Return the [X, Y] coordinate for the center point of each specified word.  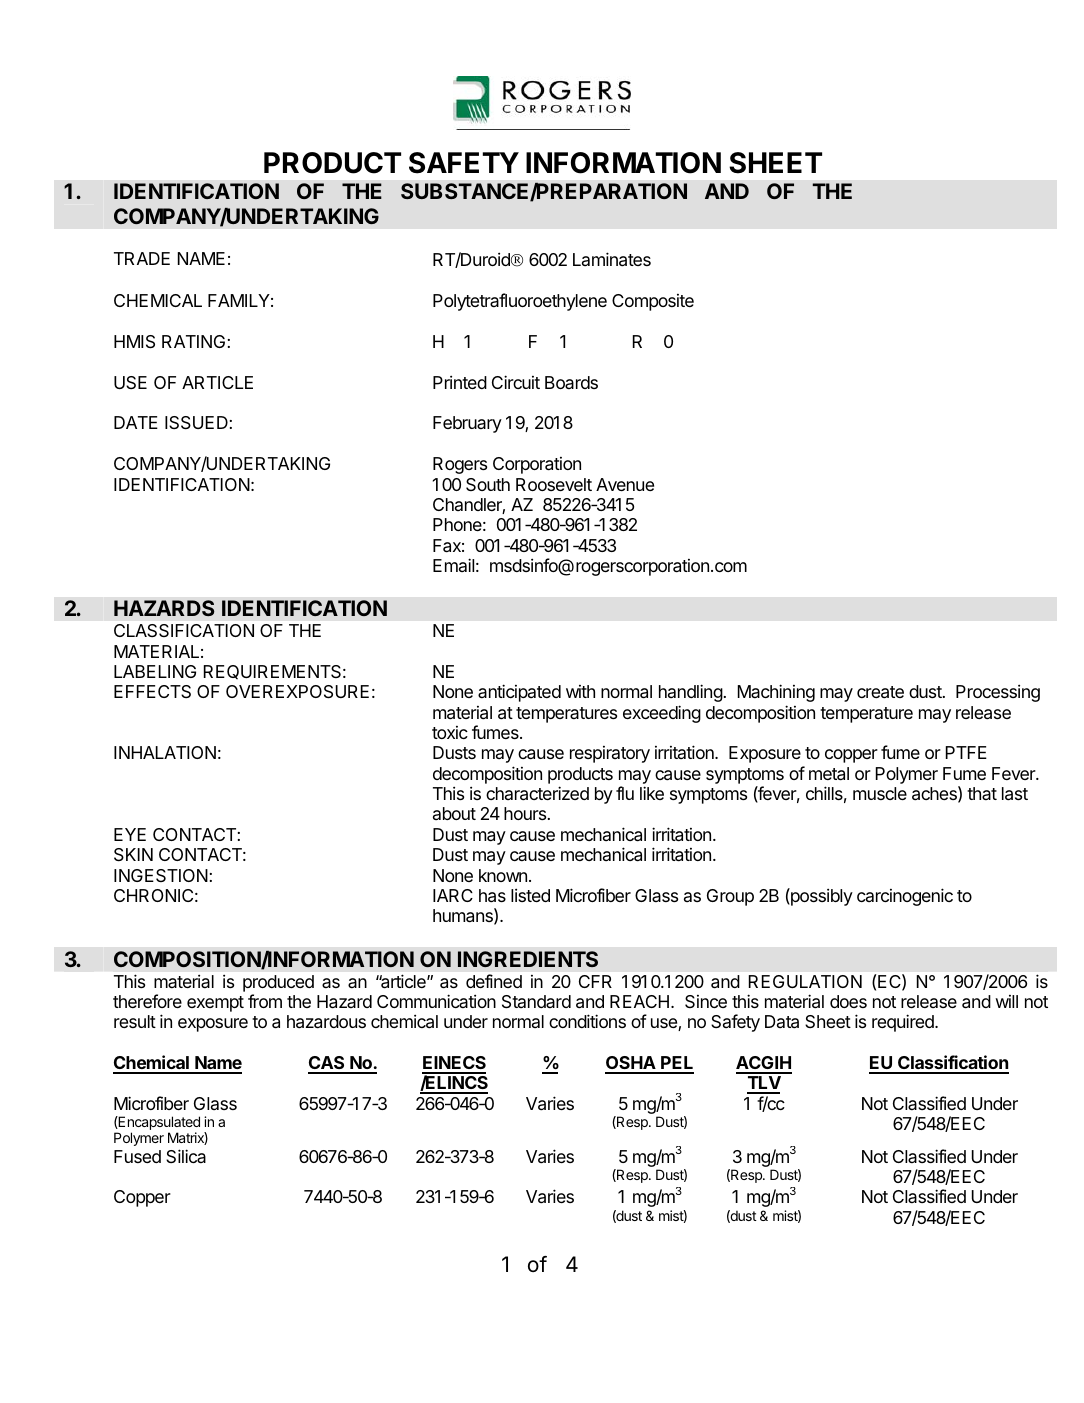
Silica [186, 1156]
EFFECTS [152, 691]
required [904, 1023]
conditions [587, 1021]
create [880, 692]
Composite [653, 302]
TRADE [142, 258]
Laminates [612, 259]
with [580, 691]
